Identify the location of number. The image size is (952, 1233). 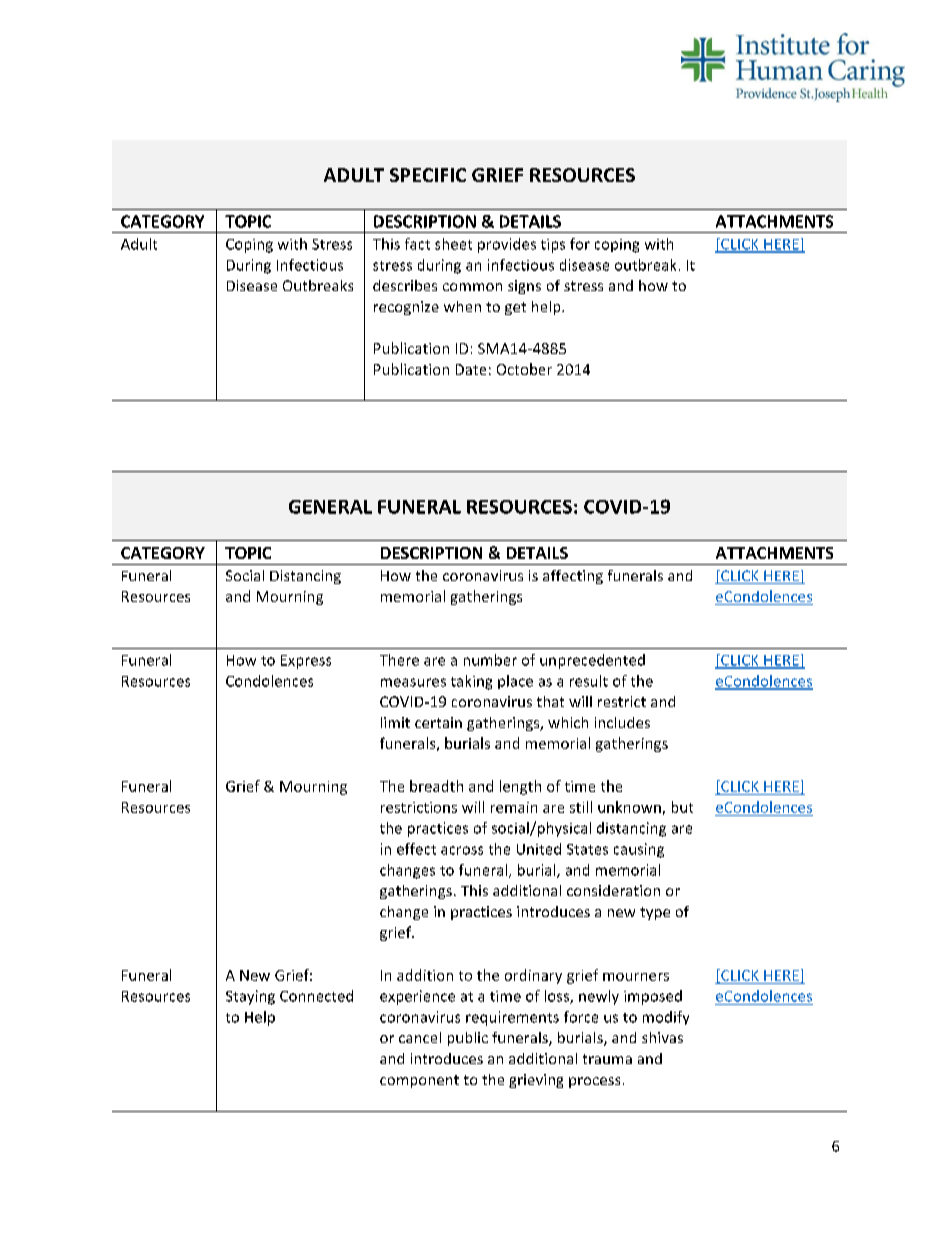
(490, 660).
